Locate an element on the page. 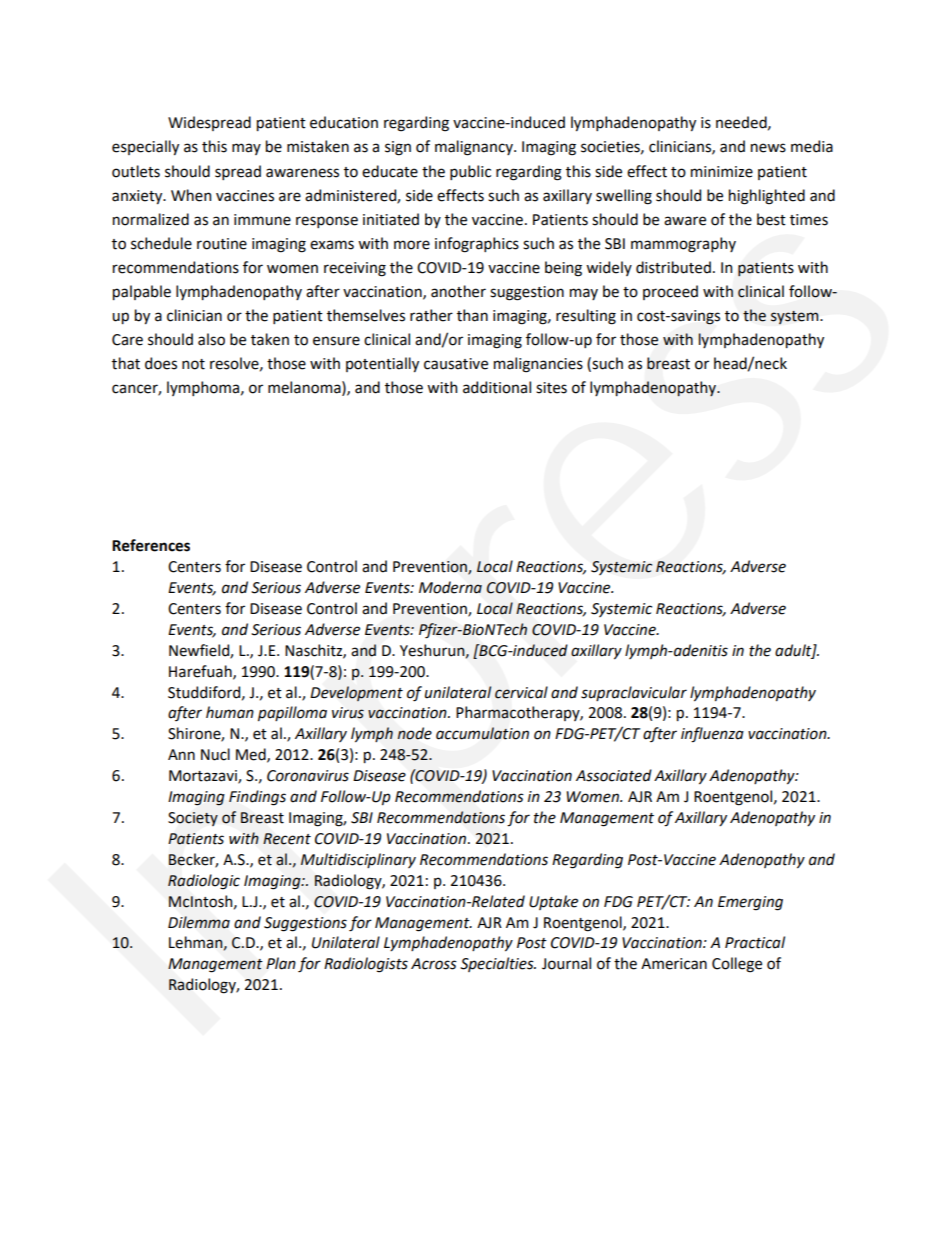 This image has width=952, height=1233. Dilemma is located at coordinates (199, 922).
